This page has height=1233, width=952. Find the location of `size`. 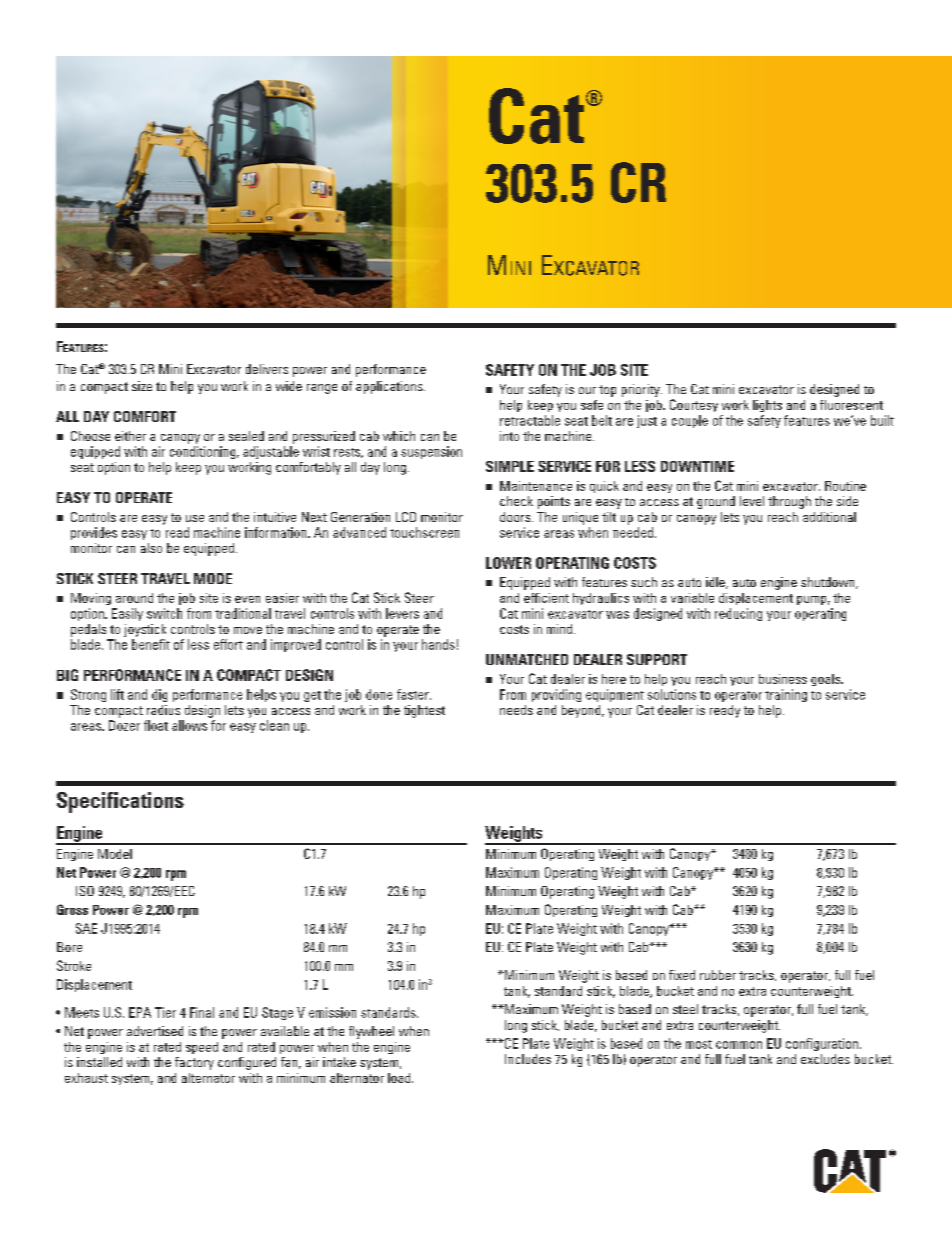

size is located at coordinates (142, 386).
